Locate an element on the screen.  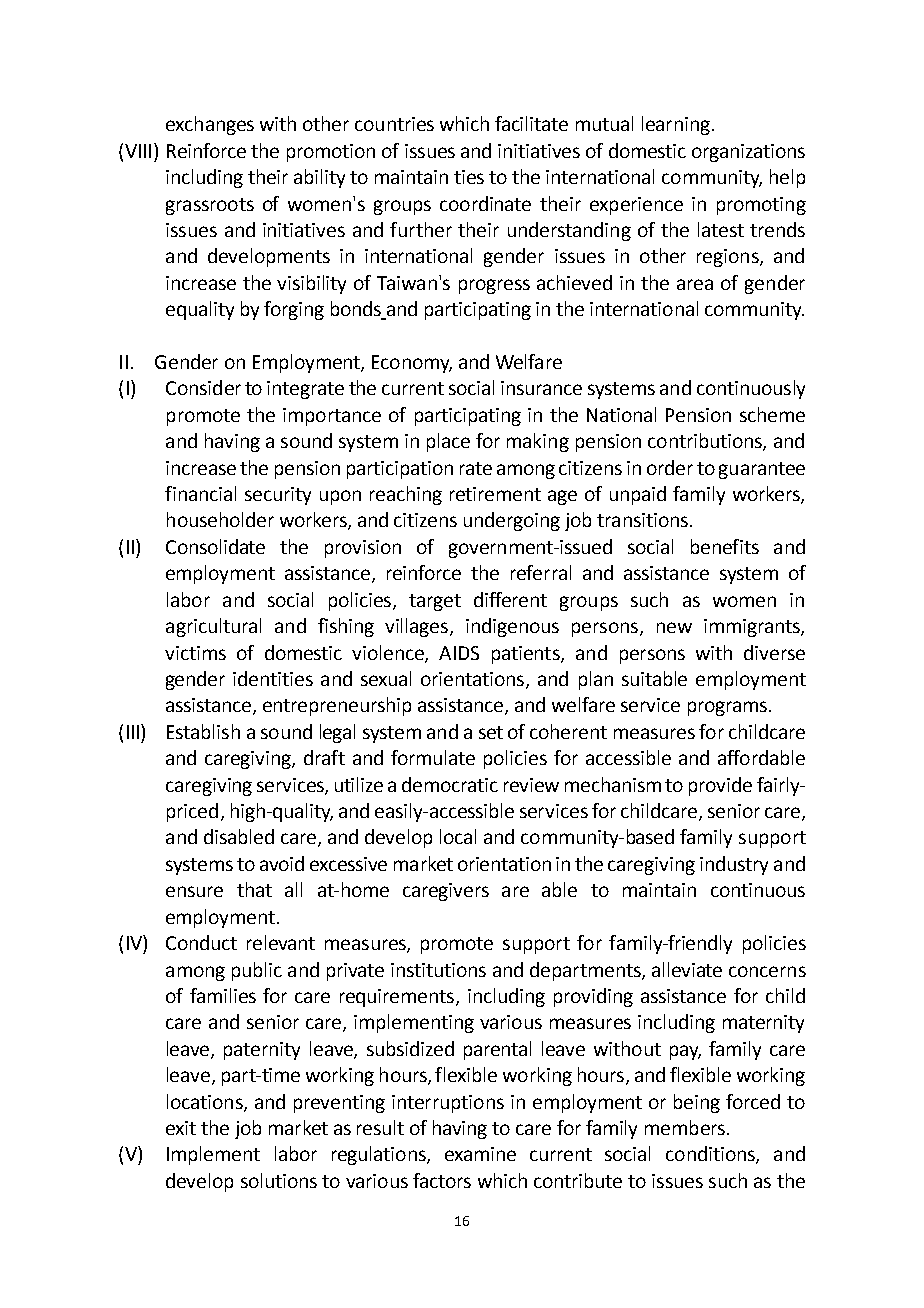
exchanges is located at coordinates (210, 125).
